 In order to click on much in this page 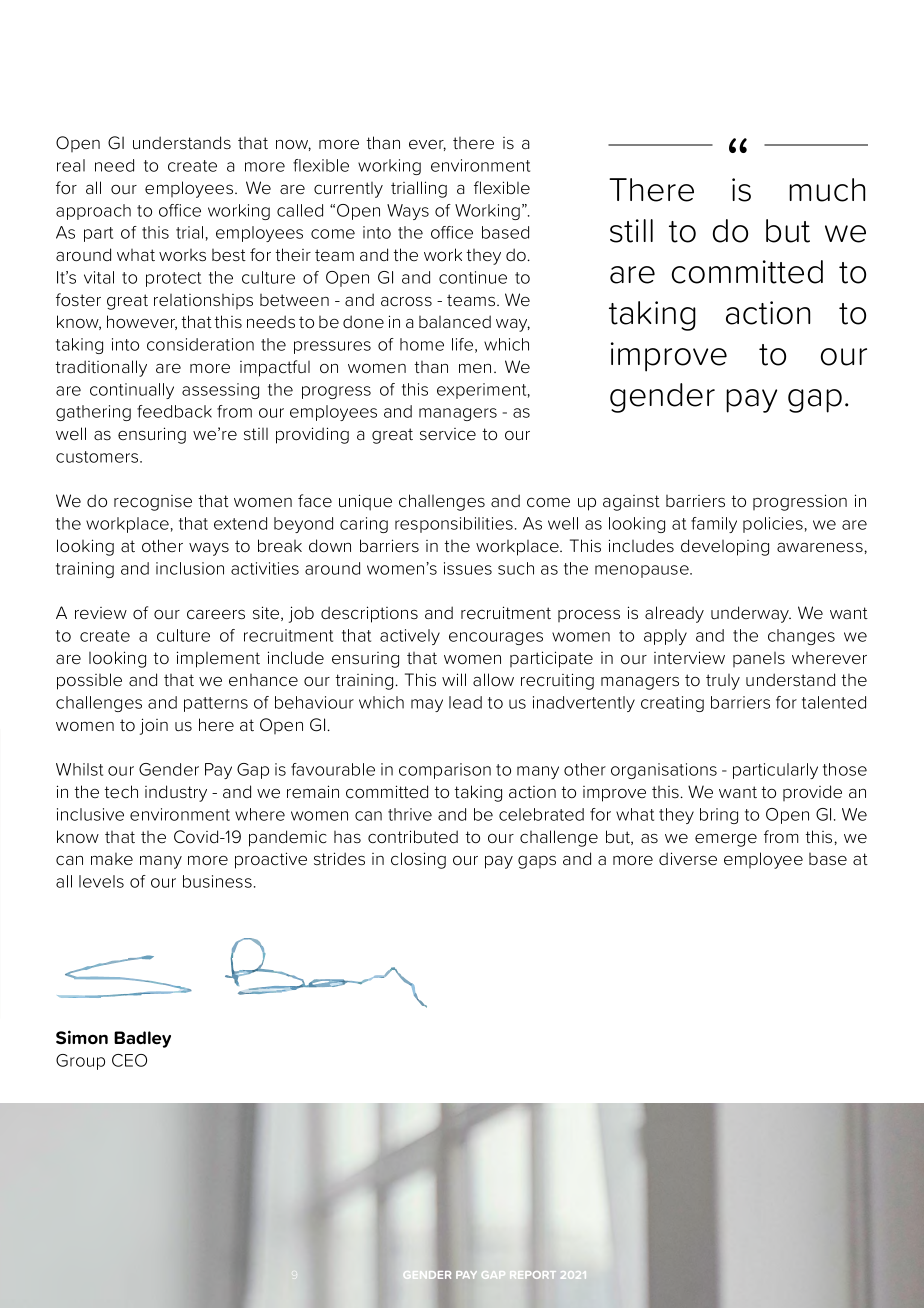, I will do `click(827, 190)`.
